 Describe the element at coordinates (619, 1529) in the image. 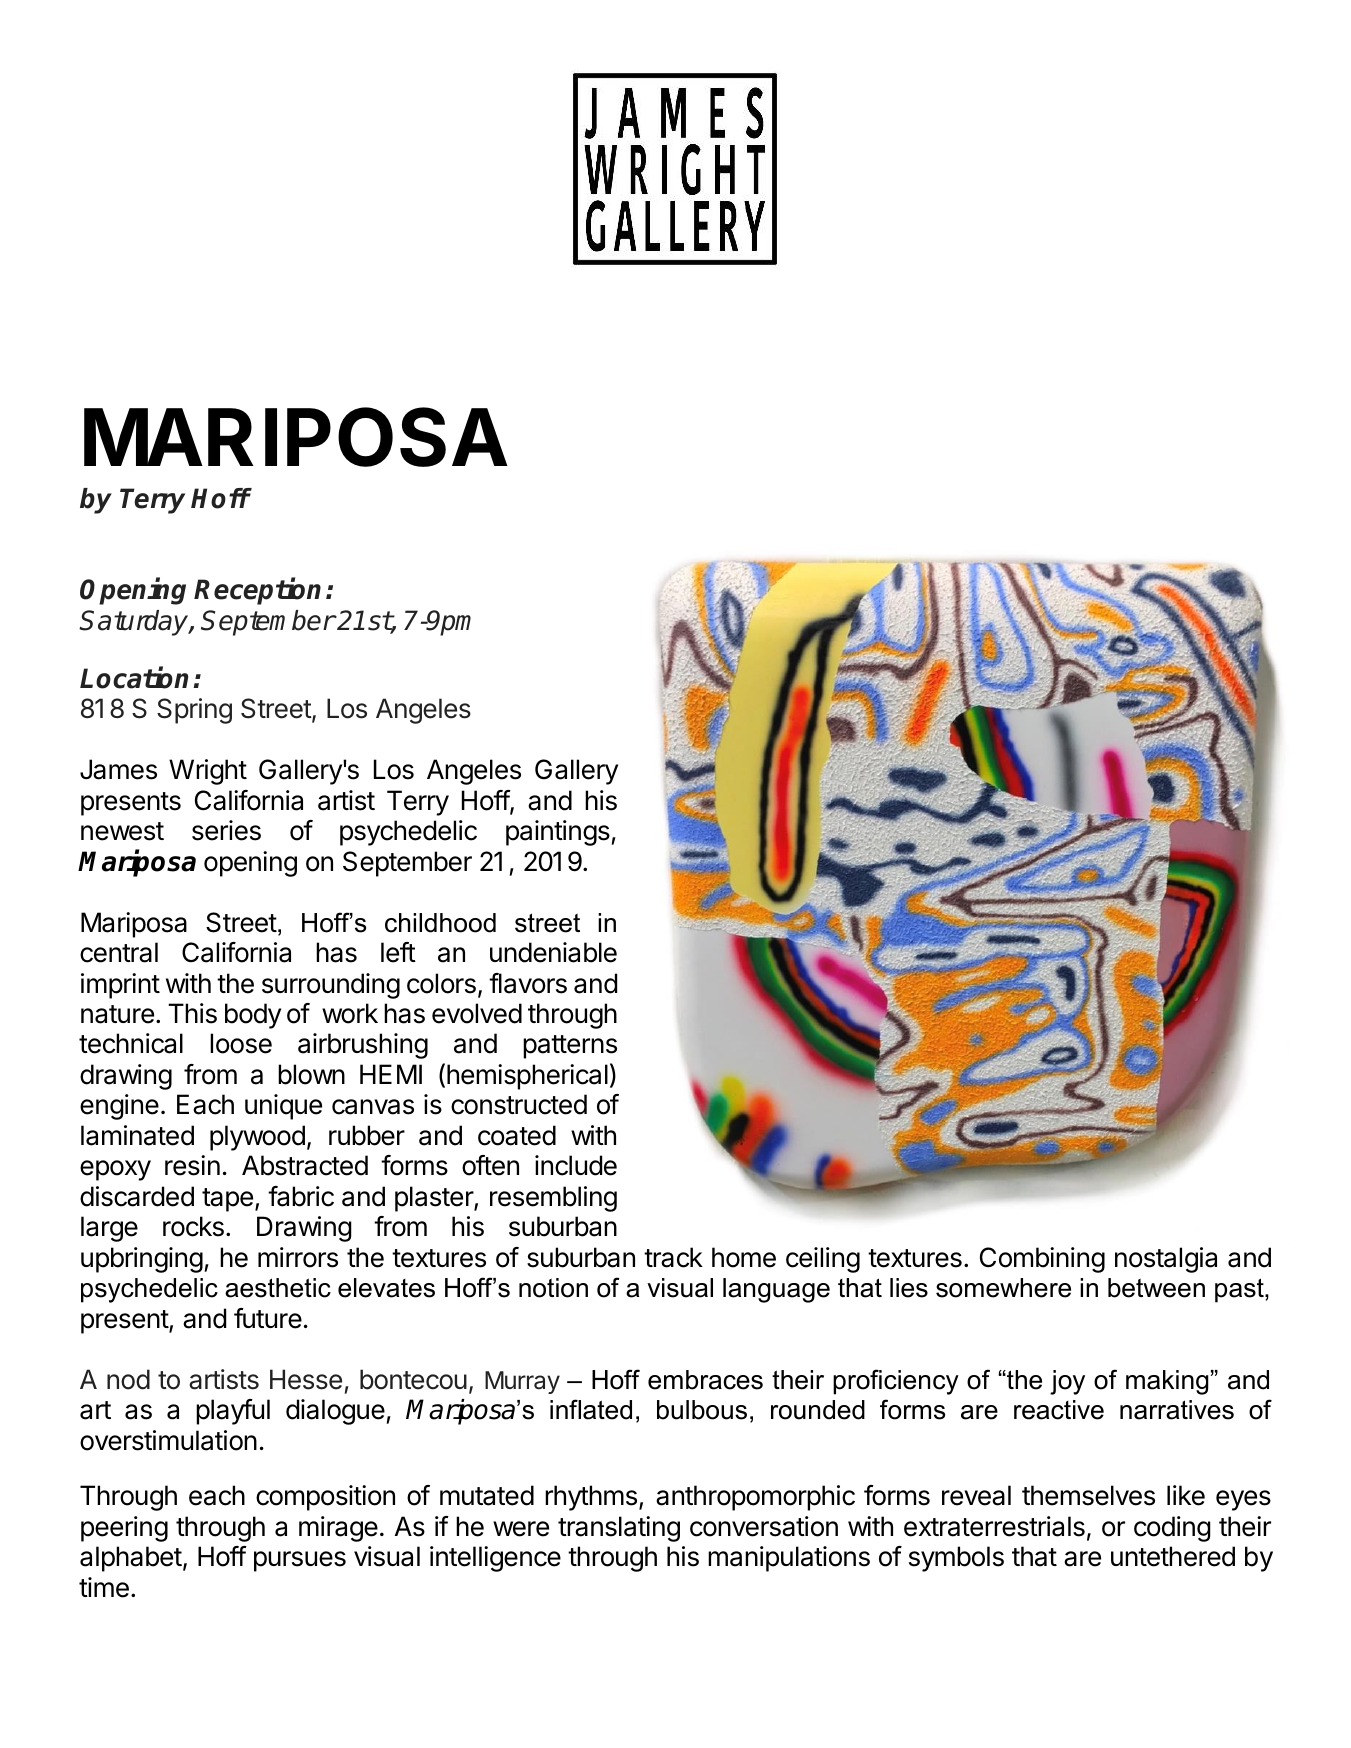

I see `translating` at that location.
